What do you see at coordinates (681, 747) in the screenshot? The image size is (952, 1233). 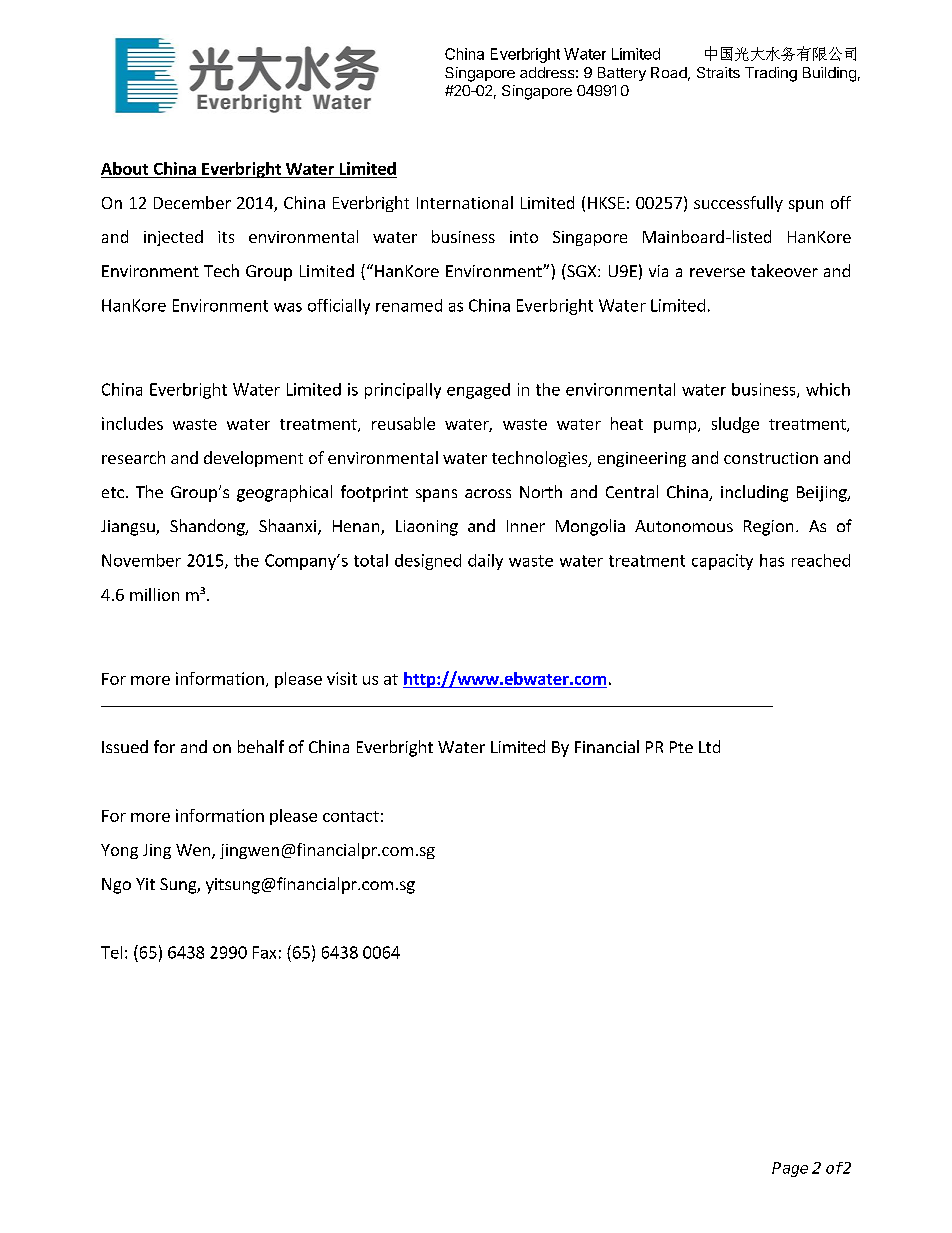 I see `Pte` at bounding box center [681, 747].
